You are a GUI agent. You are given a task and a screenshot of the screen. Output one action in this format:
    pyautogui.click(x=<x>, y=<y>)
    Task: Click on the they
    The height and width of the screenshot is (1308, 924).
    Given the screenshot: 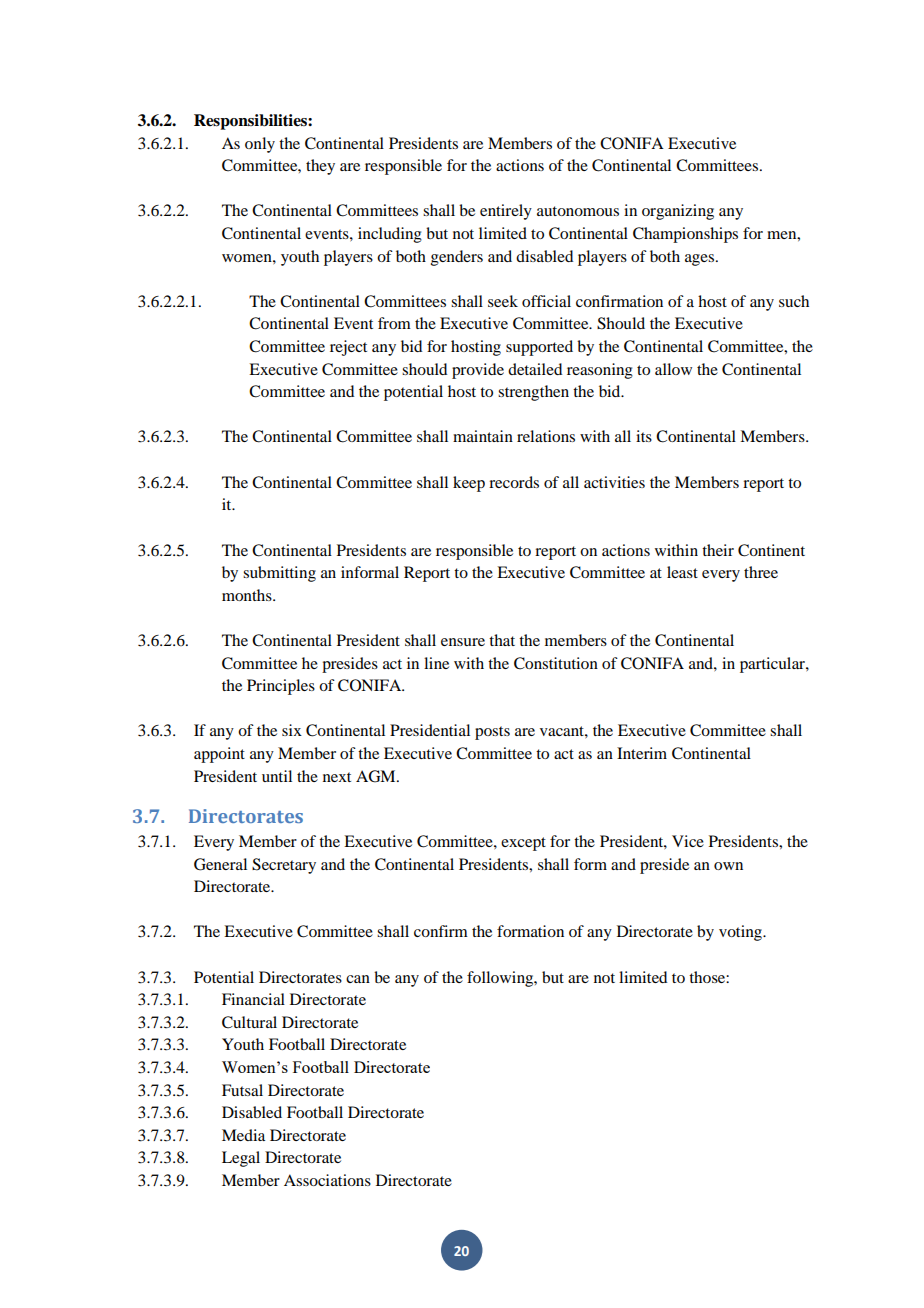 What is the action you would take?
    pyautogui.click(x=320, y=167)
